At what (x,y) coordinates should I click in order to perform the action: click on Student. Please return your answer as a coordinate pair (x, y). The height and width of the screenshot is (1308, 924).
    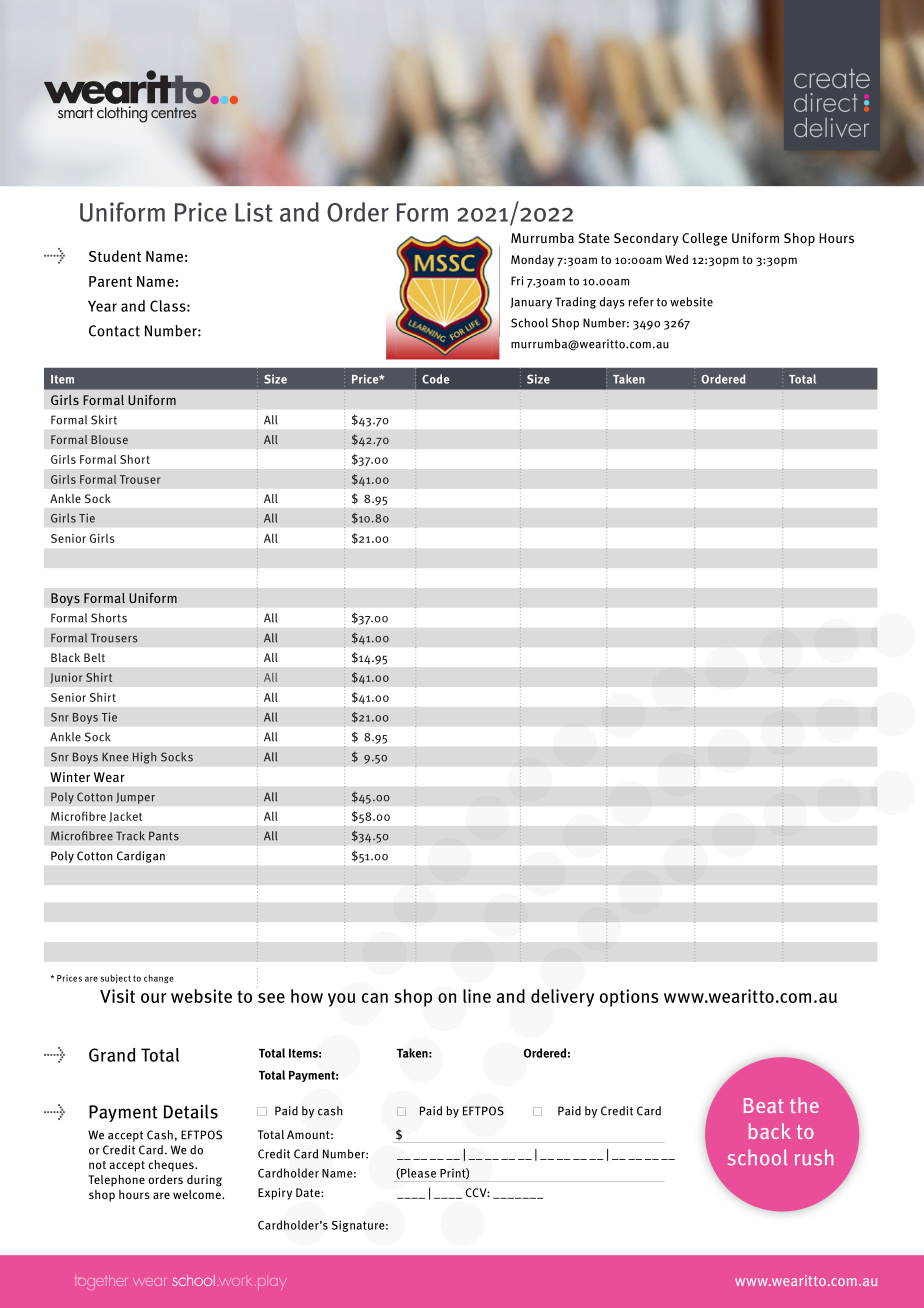
    Looking at the image, I should click on (115, 256).
